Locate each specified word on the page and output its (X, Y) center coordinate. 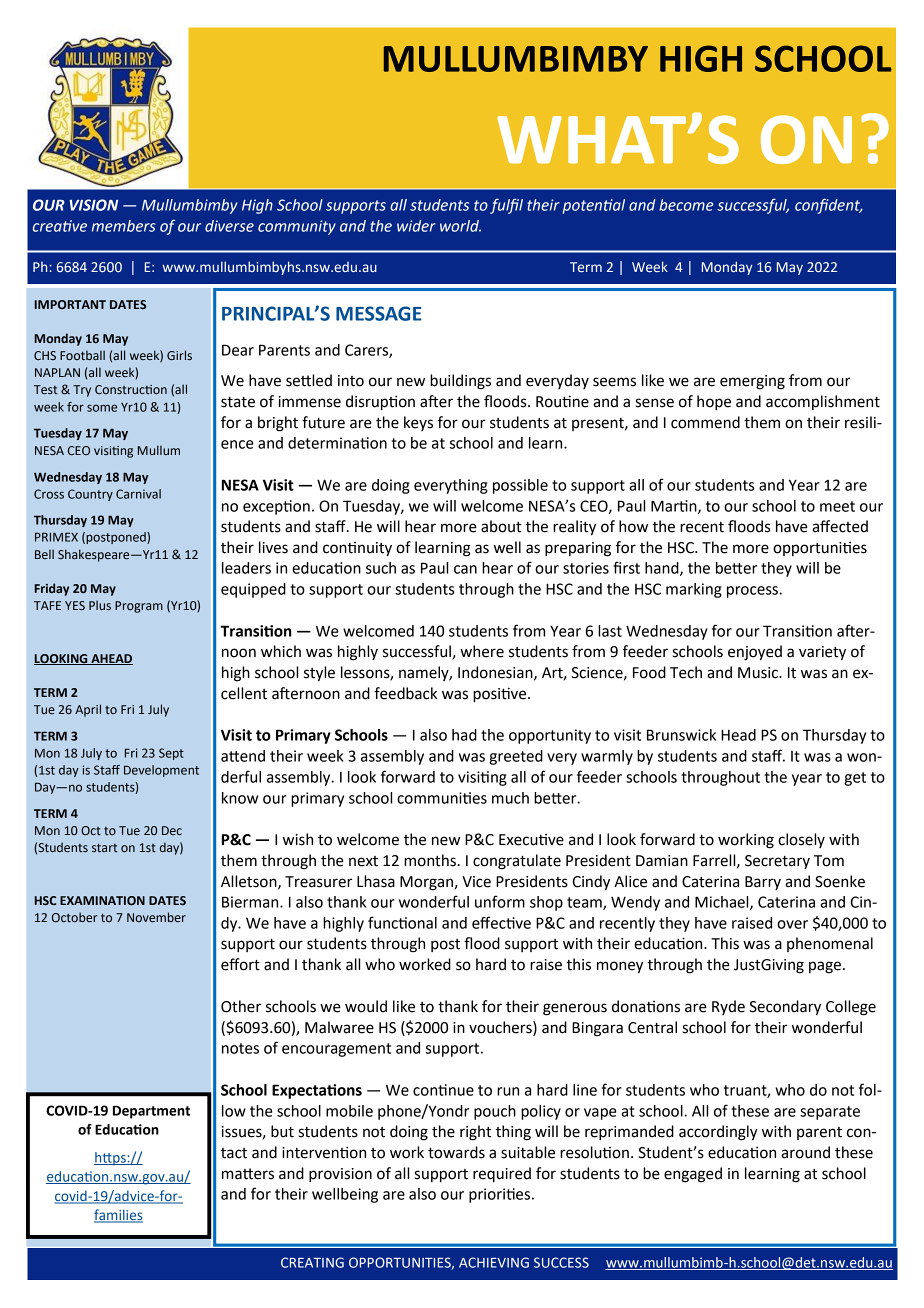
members (124, 226)
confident (829, 206)
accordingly (718, 1133)
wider (416, 226)
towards (456, 1152)
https (111, 1158)
